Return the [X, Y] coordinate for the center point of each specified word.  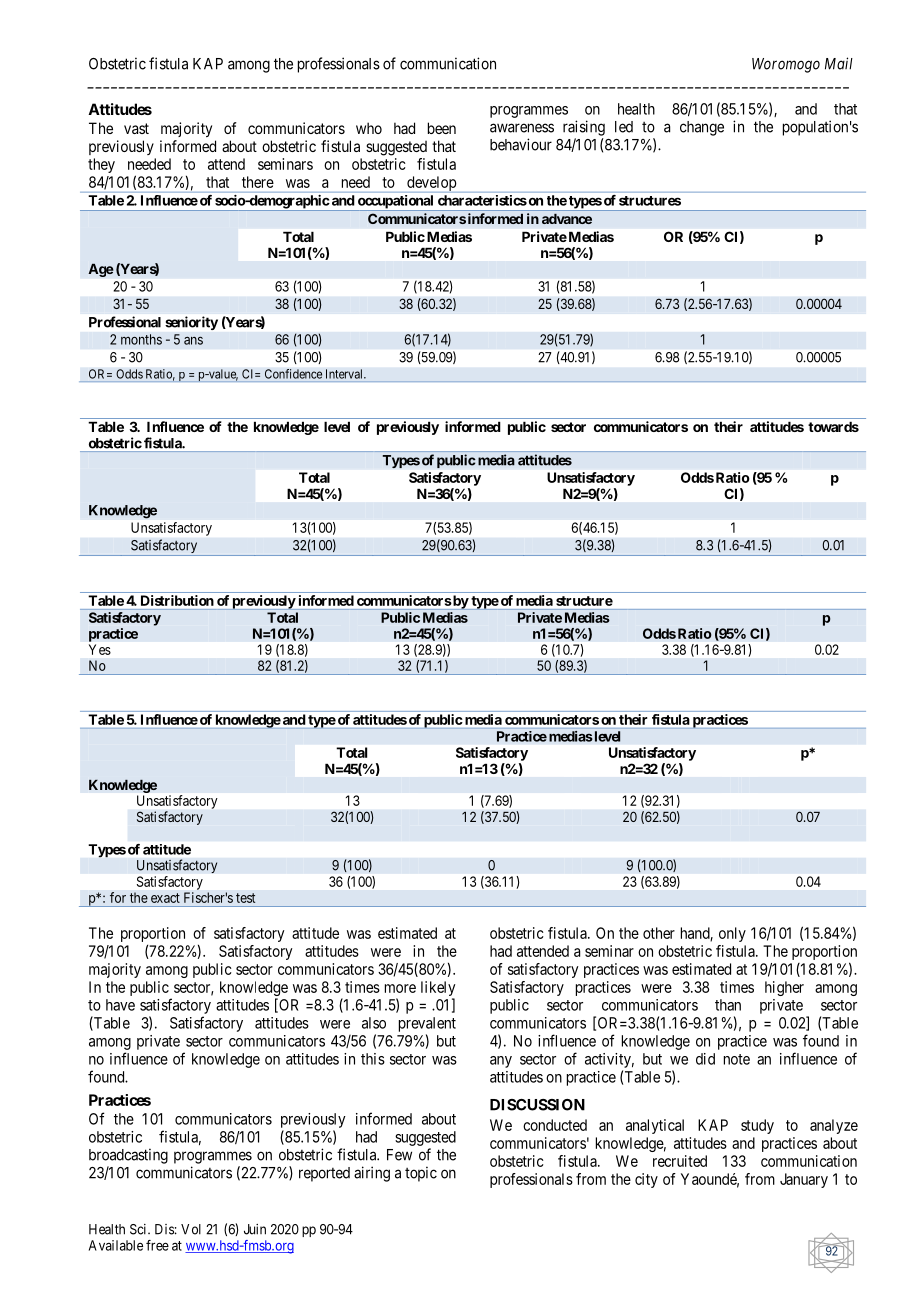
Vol [191, 1229]
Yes [100, 649]
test [245, 898]
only [732, 934]
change [702, 128]
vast [136, 128]
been [442, 128]
